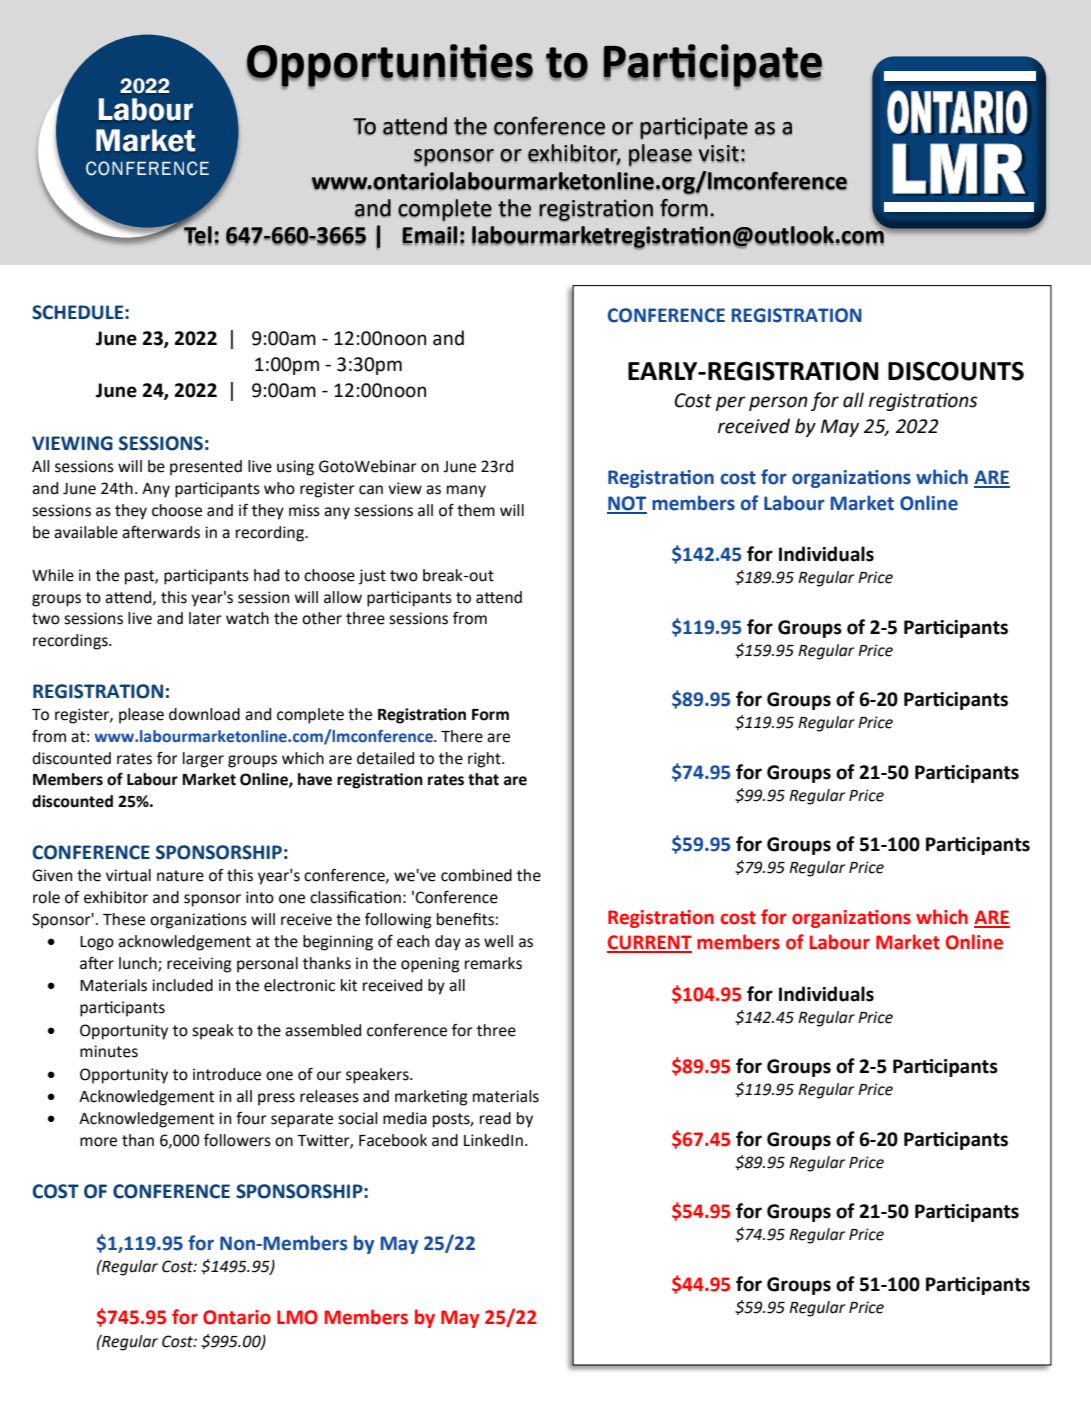 The width and height of the page is (1091, 1412). I want to click on Opportunities, so click(390, 66).
